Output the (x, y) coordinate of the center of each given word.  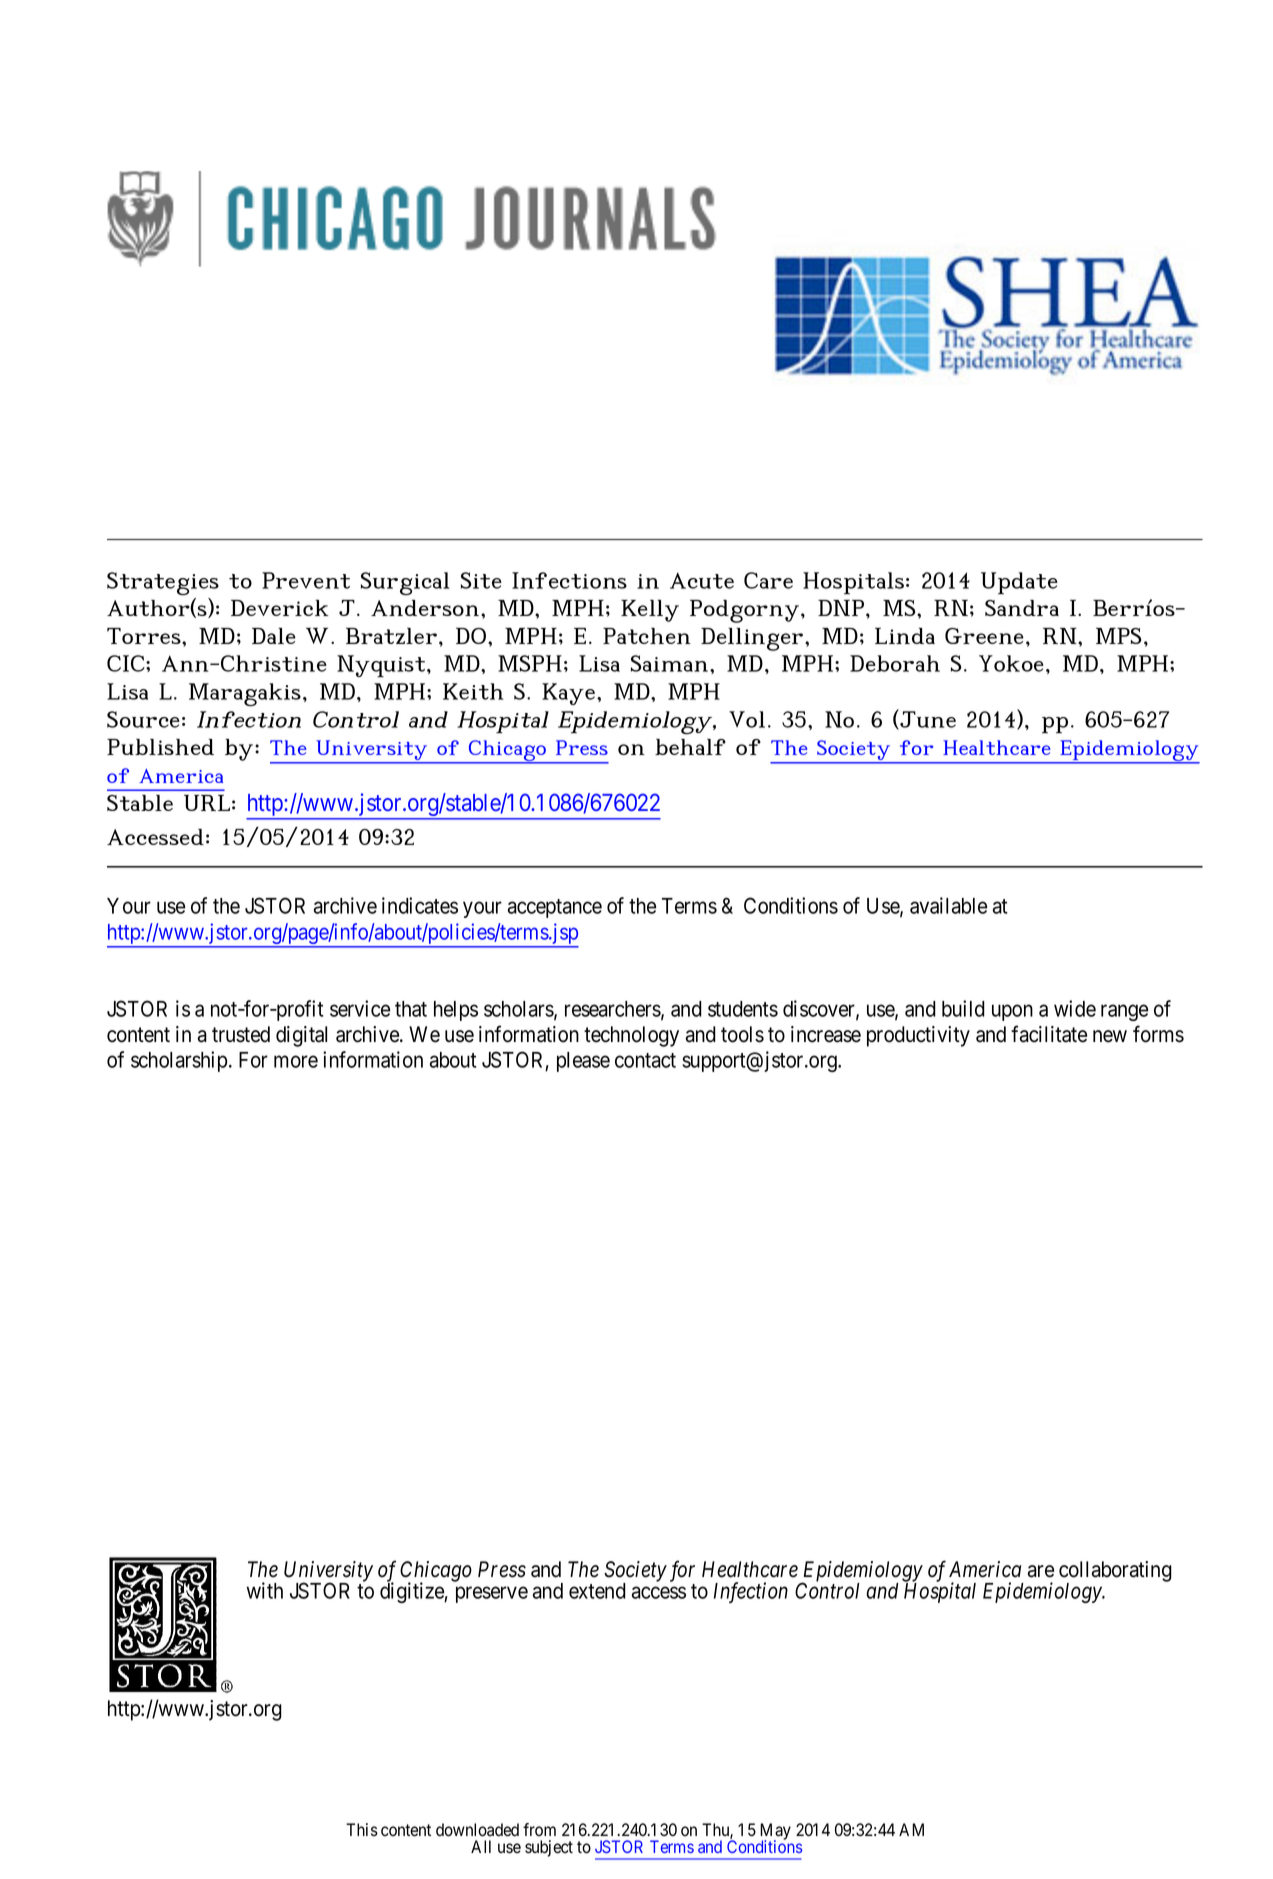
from (539, 1830)
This (362, 1829)
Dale (274, 636)
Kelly (650, 610)
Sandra (1022, 608)
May (775, 1832)
